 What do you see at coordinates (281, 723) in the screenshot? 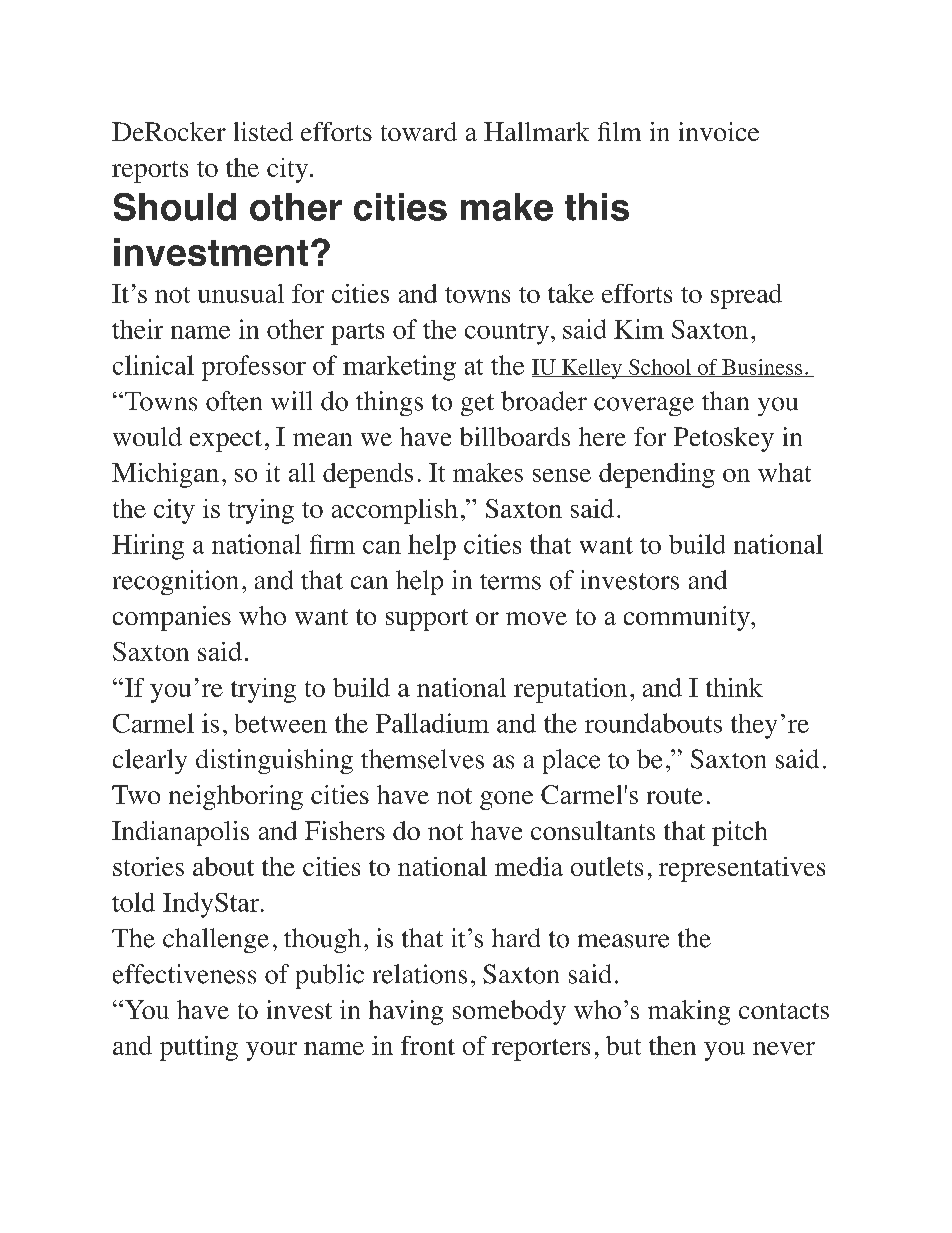
I see `between` at bounding box center [281, 723].
